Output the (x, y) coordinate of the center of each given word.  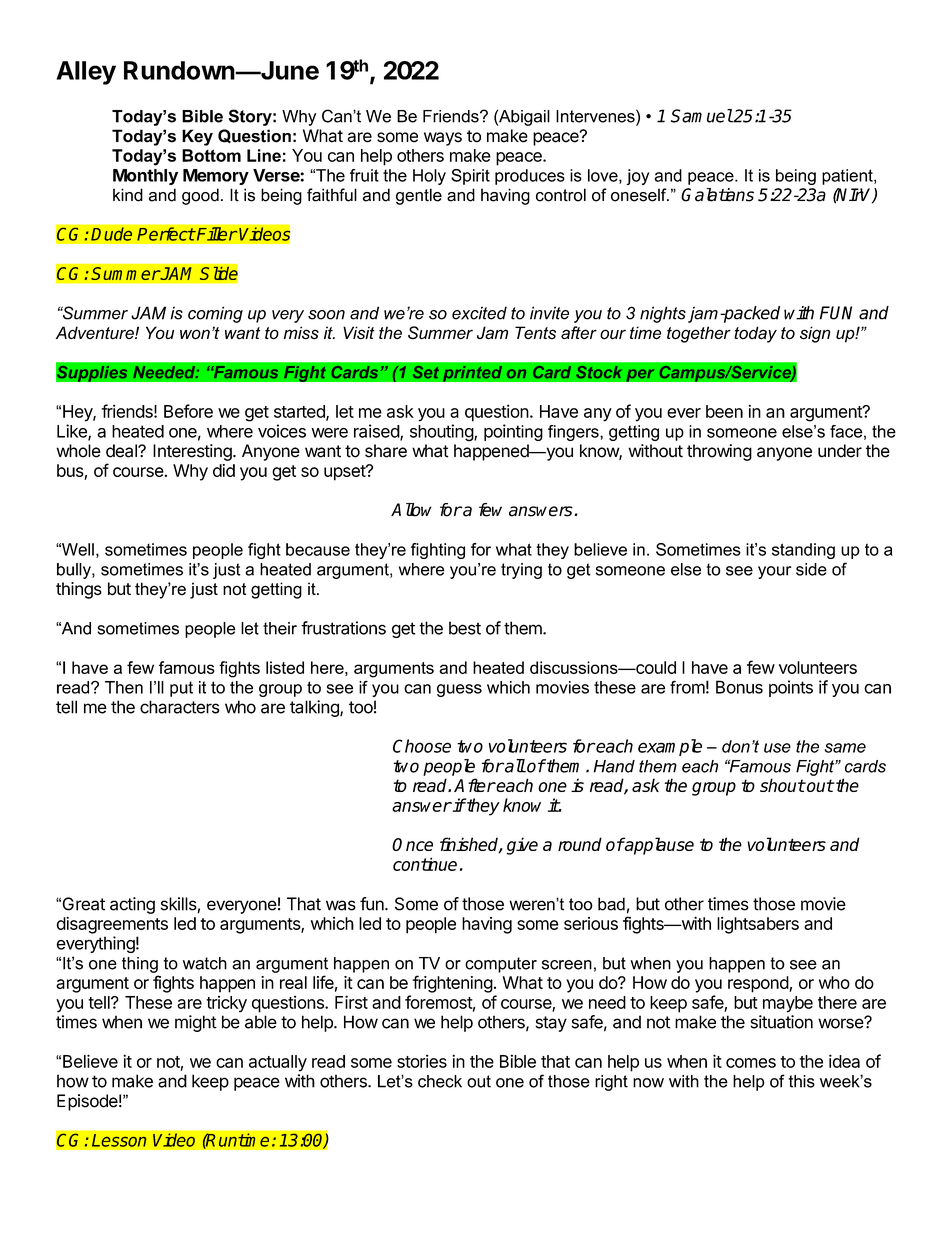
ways (443, 139)
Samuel (702, 116)
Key (197, 137)
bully (75, 571)
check (440, 1081)
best (465, 628)
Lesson (119, 1140)
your (774, 572)
